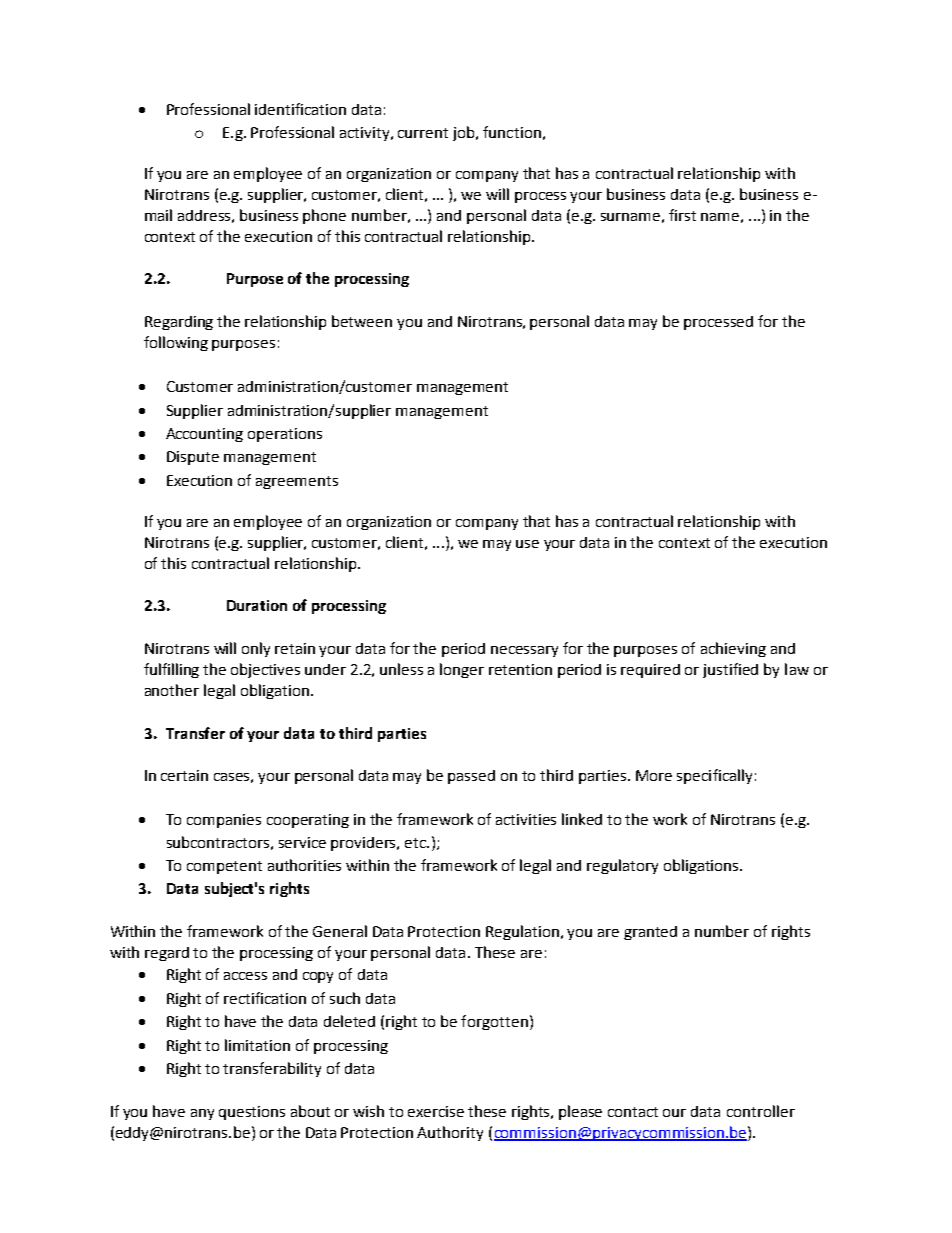 The height and width of the screenshot is (1233, 952). What do you see at coordinates (252, 1113) in the screenshot?
I see `questions` at bounding box center [252, 1113].
